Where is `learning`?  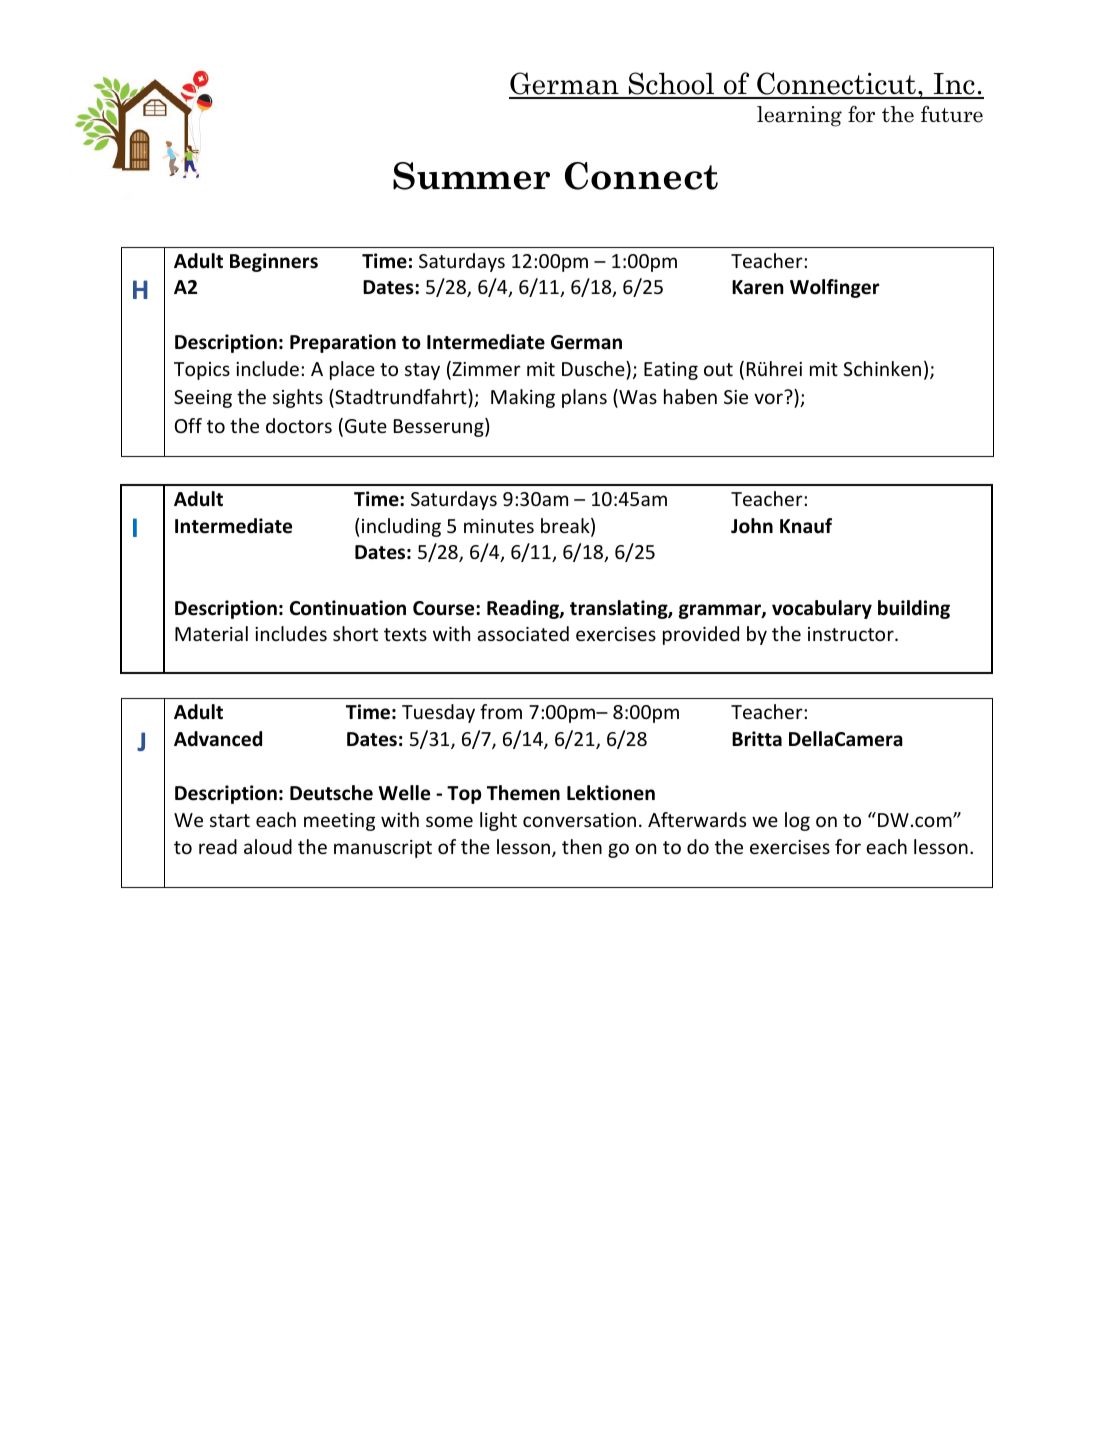
learning is located at coordinates (799, 116).
